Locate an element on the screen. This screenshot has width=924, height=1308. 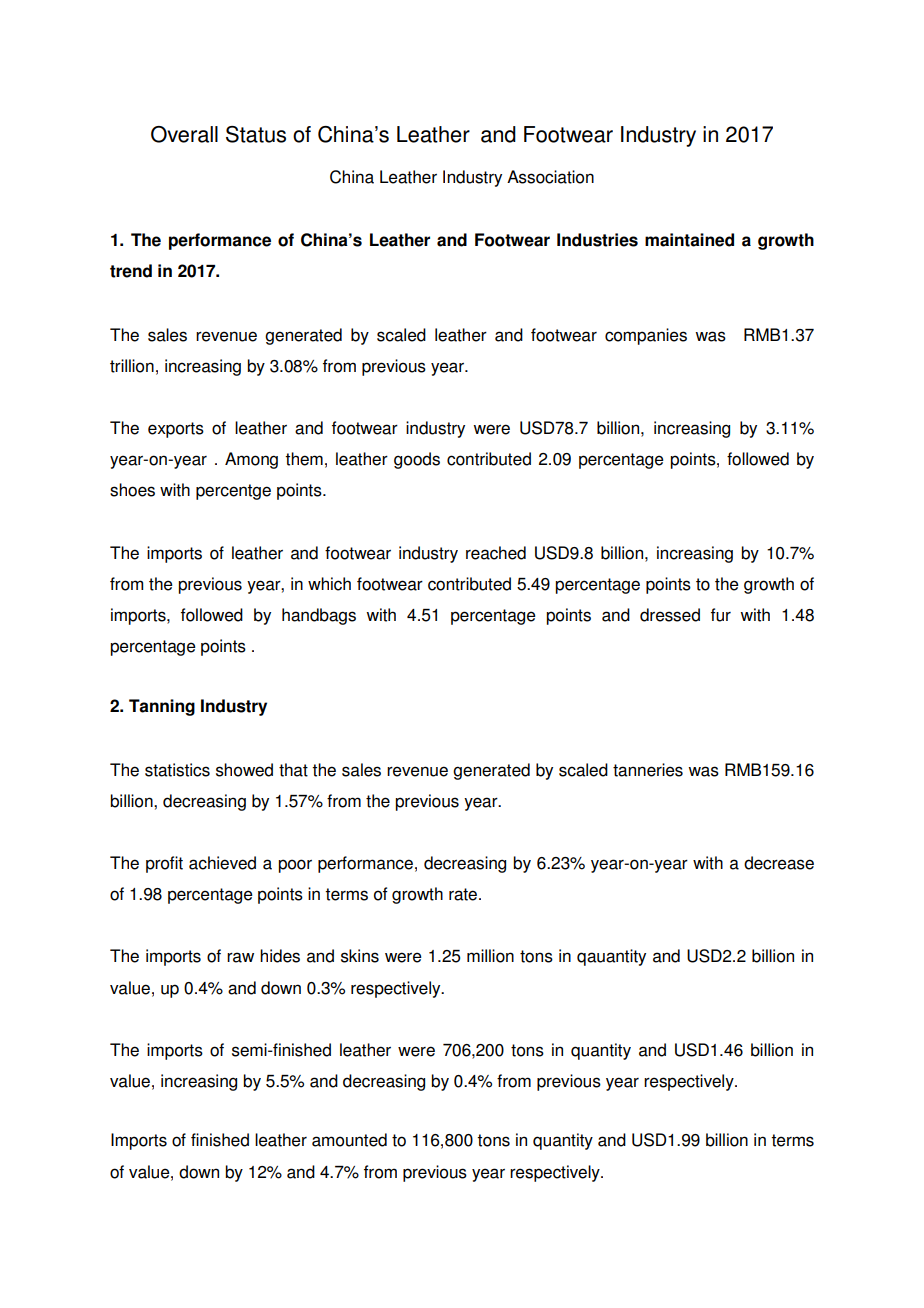
amounted is located at coordinates (349, 1140).
